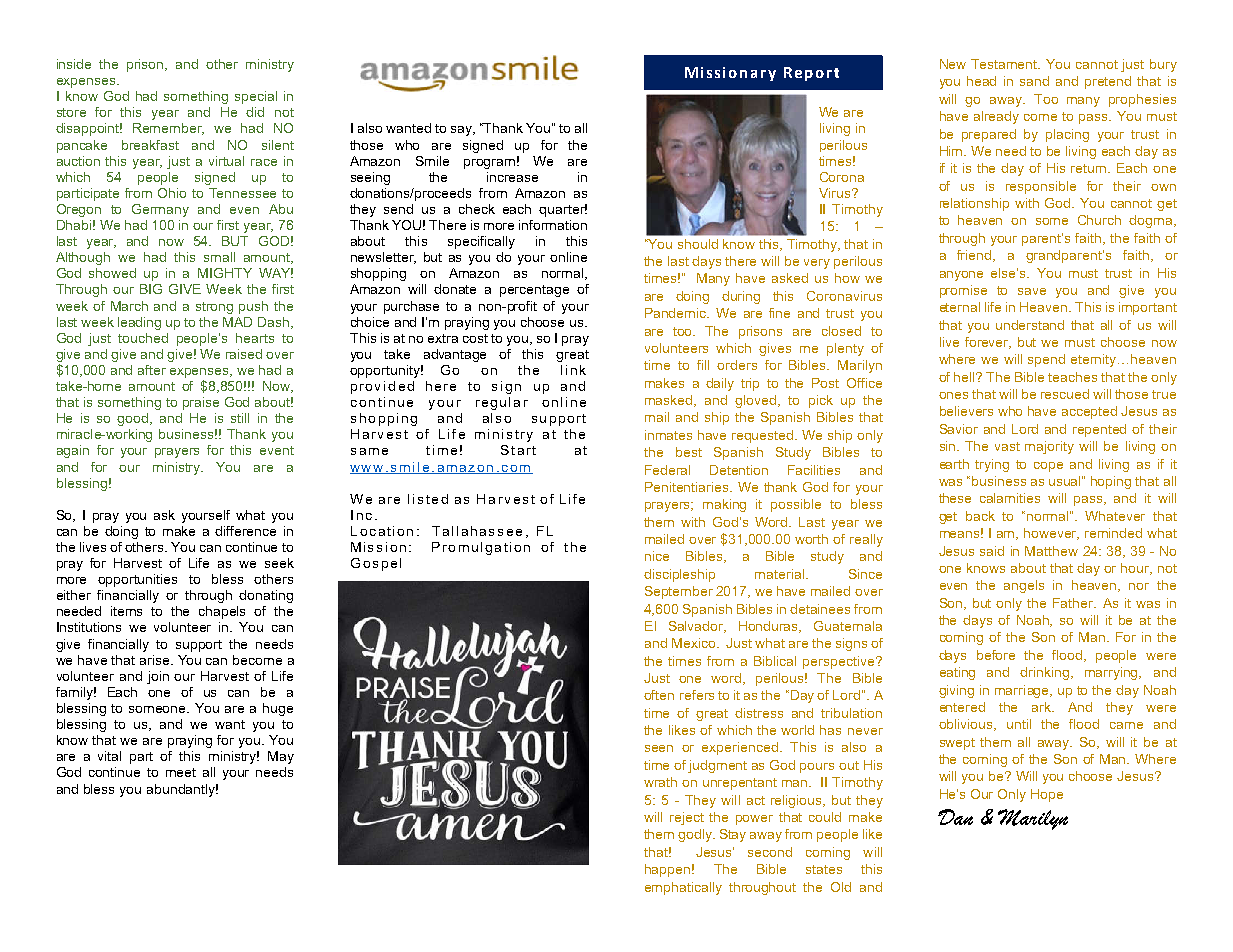  I want to click on friend, so click(975, 256).
